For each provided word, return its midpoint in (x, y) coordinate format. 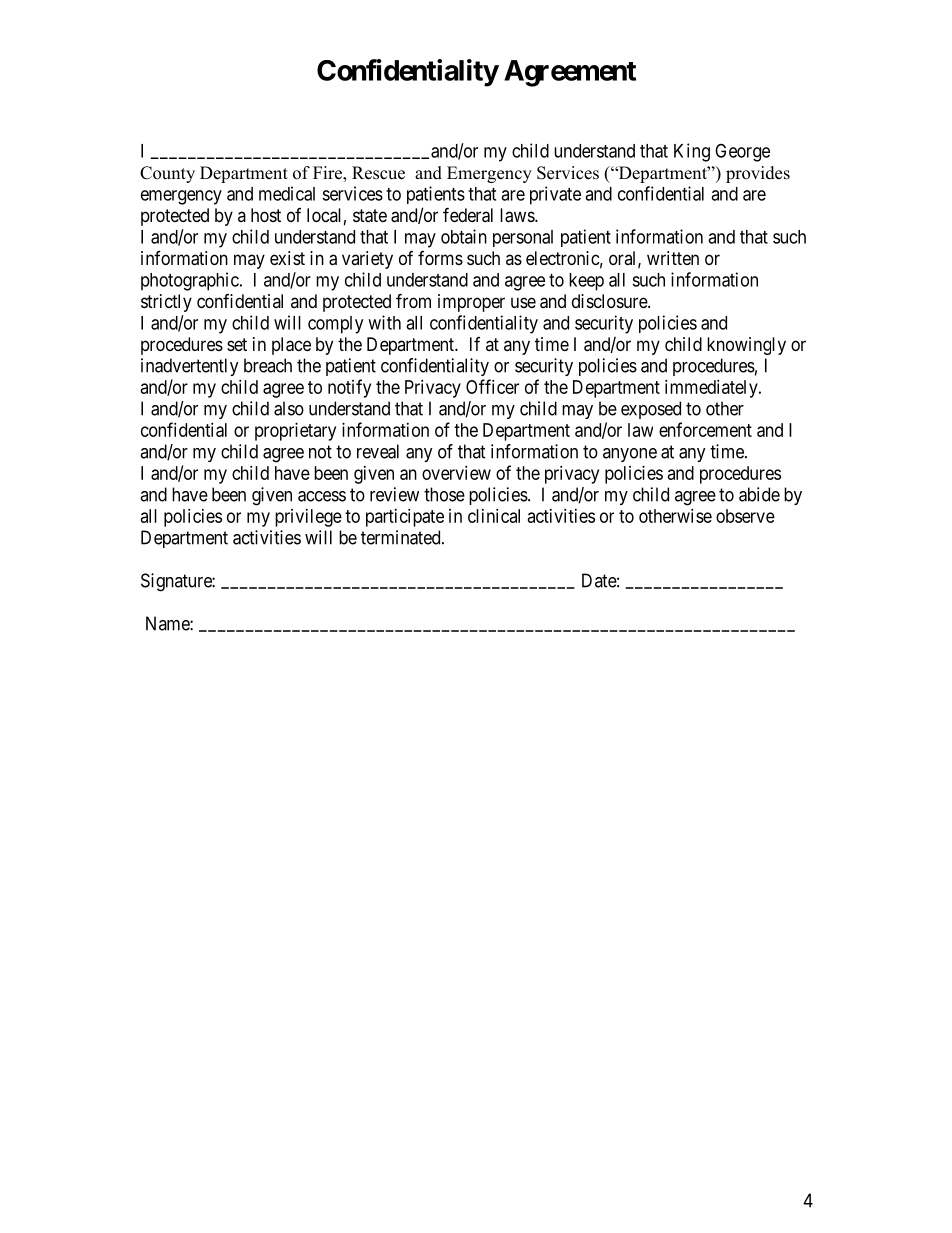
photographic (190, 281)
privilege (308, 518)
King (692, 152)
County (167, 174)
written (673, 258)
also (289, 408)
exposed (651, 410)
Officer (492, 386)
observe (745, 516)
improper (471, 303)
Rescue (378, 173)
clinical (494, 516)
